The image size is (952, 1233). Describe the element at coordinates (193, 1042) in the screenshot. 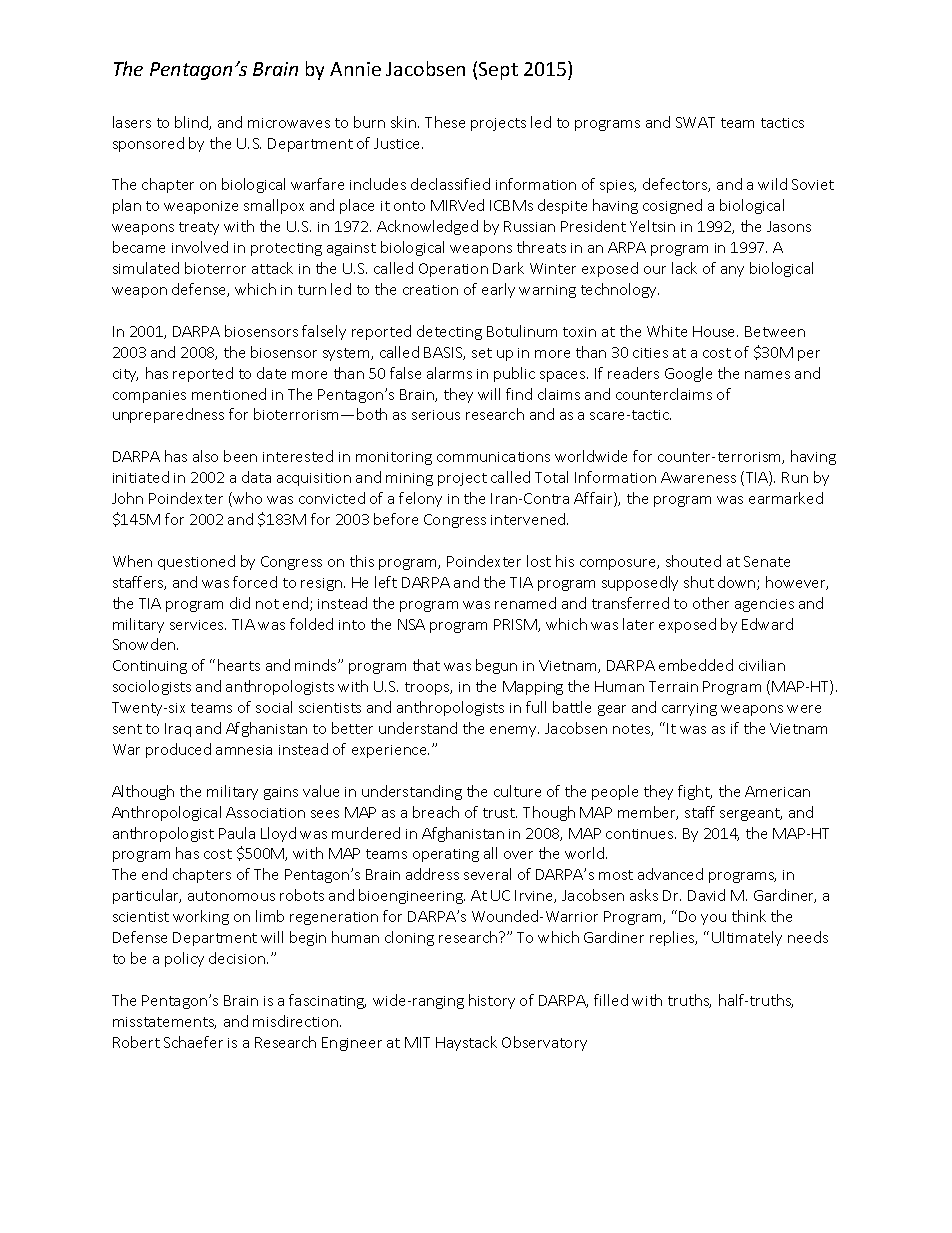

I see `Schaefer` at that location.
